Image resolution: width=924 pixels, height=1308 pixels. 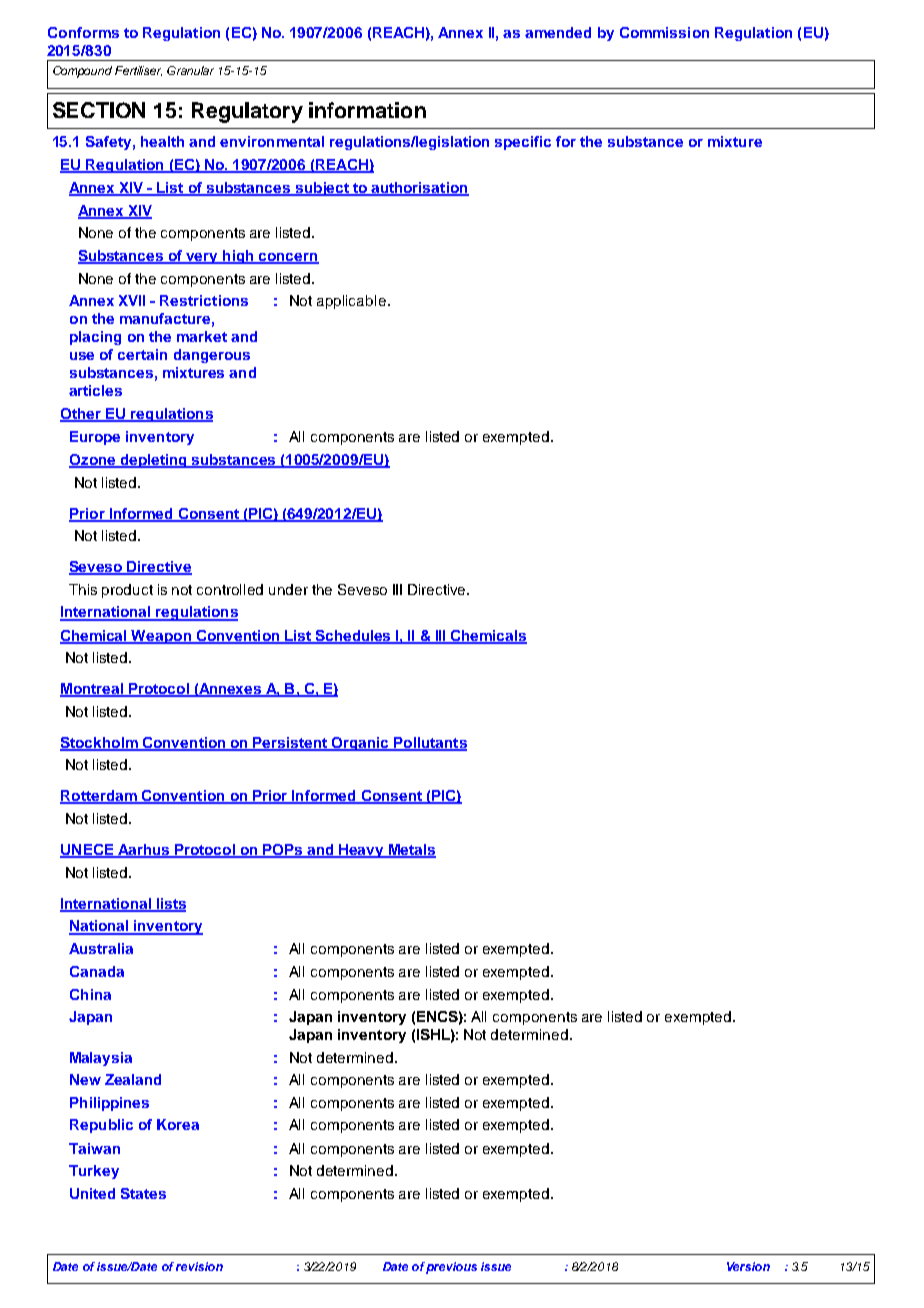 I want to click on Fertiliser, so click(x=138, y=71).
